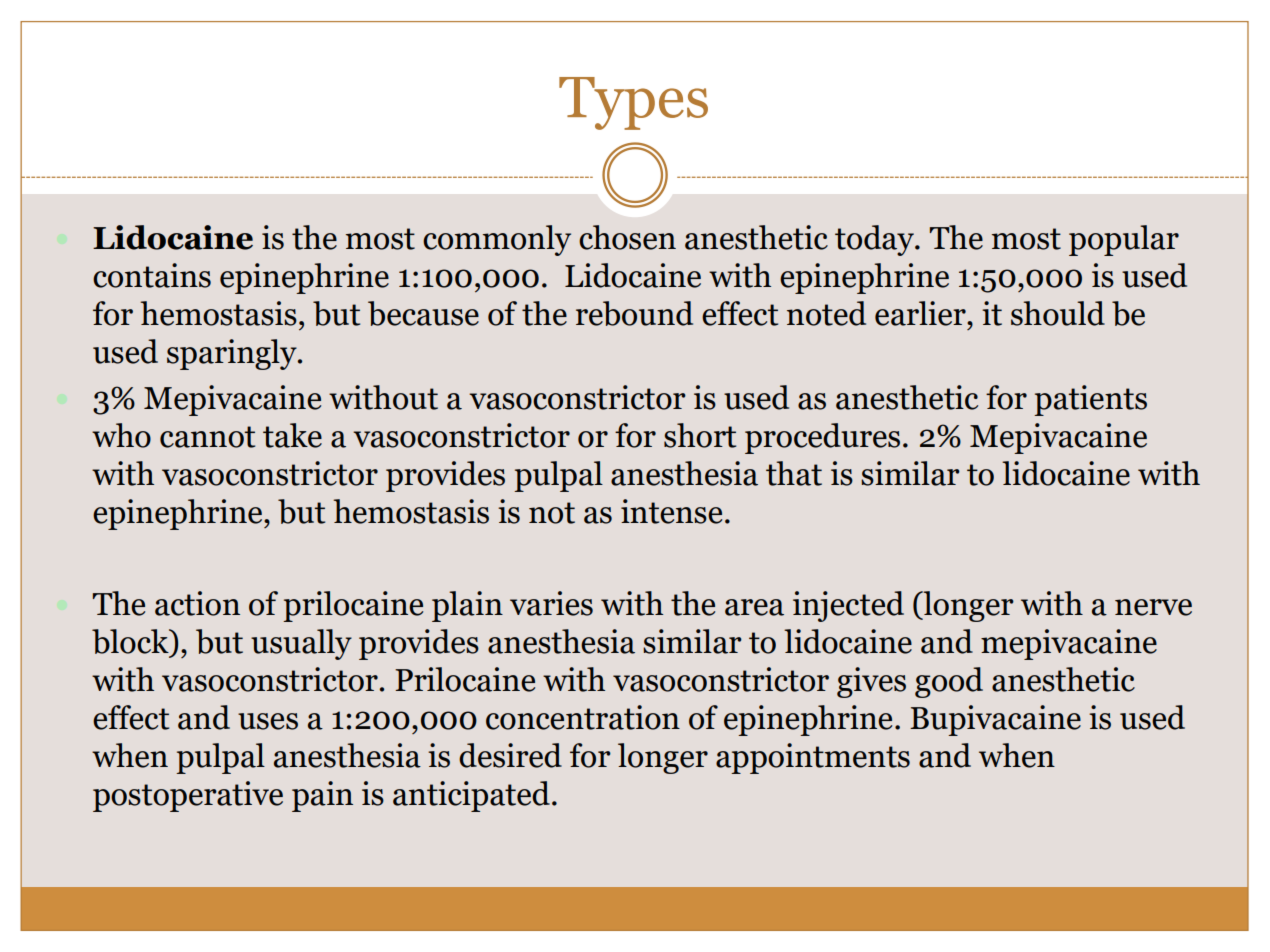 The height and width of the screenshot is (952, 1270). What do you see at coordinates (671, 511) in the screenshot?
I see `intense` at bounding box center [671, 511].
